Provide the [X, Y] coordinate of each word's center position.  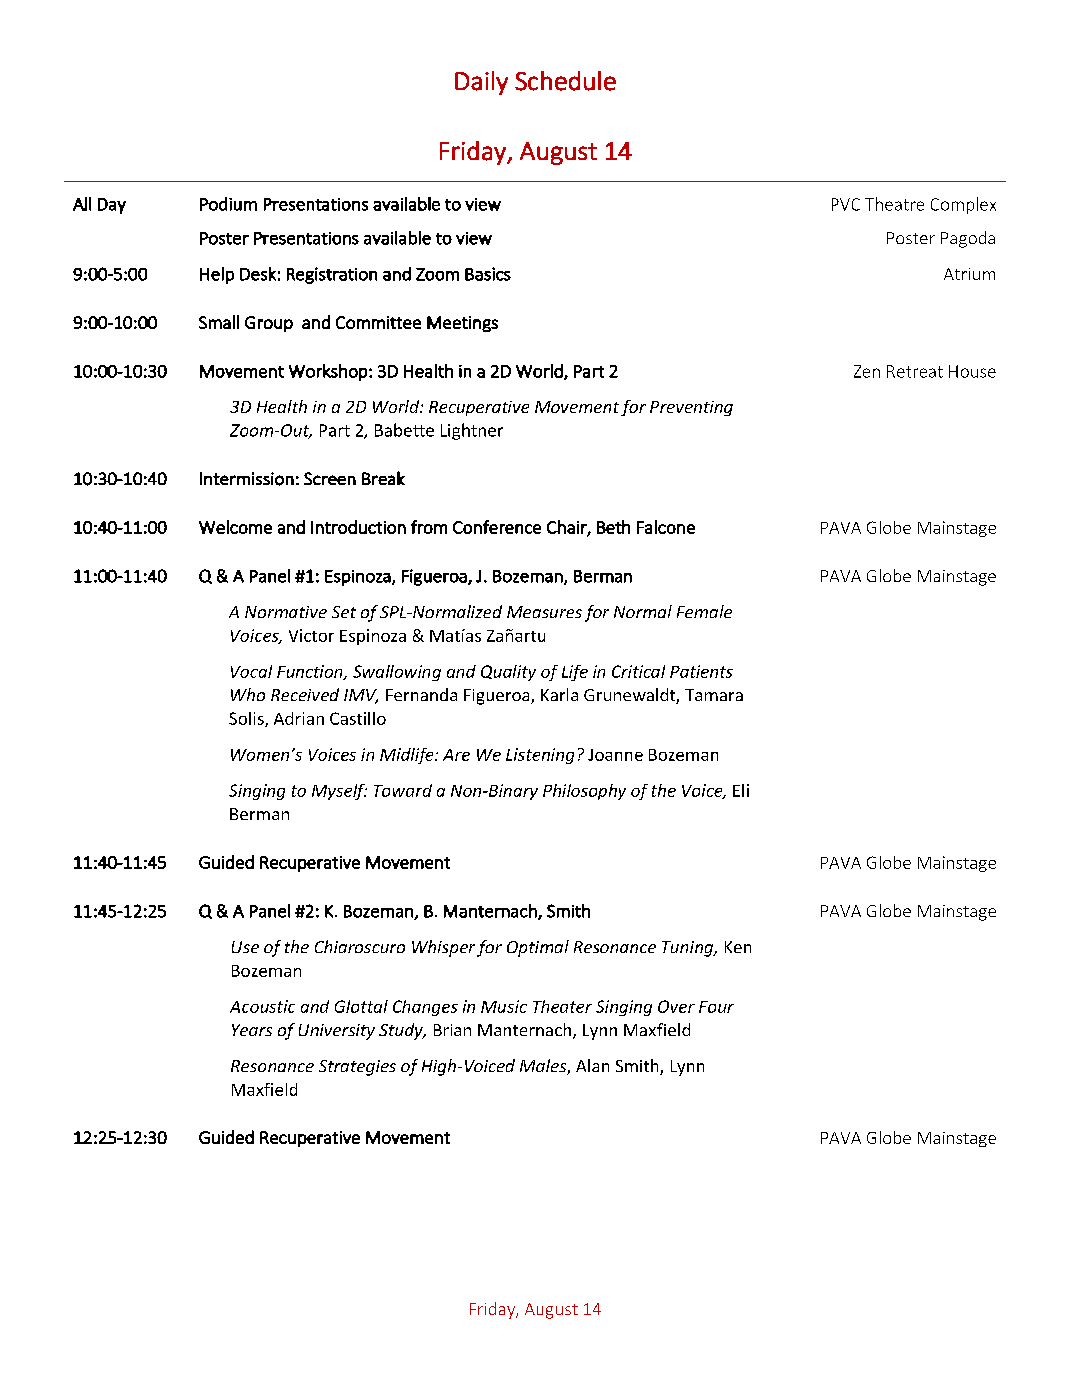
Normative [286, 612]
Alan [592, 1065]
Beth [613, 527]
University [337, 1032]
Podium [228, 204]
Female [704, 611]
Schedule [565, 81]
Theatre [894, 204]
